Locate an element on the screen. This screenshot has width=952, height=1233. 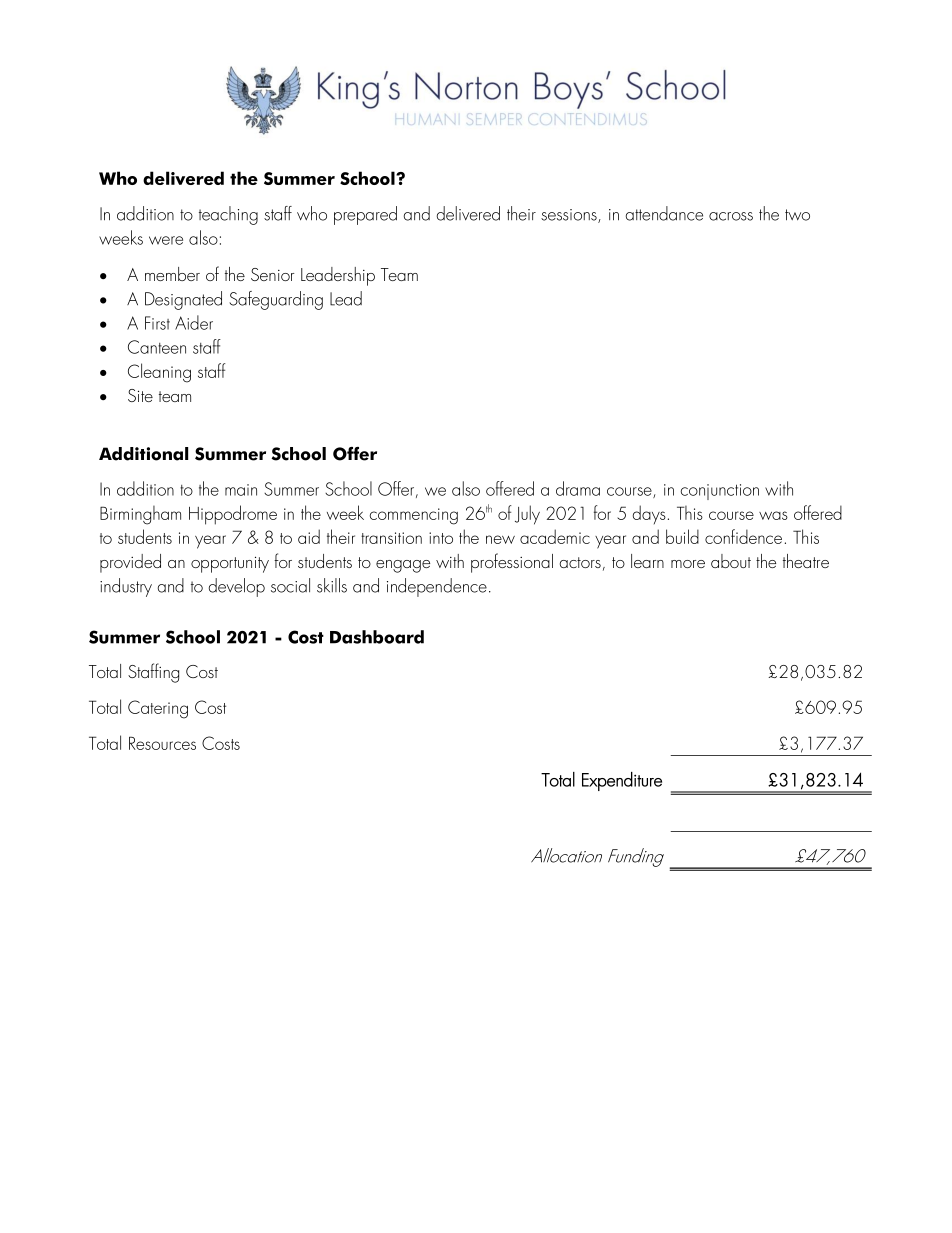
Dashboard is located at coordinates (377, 637).
